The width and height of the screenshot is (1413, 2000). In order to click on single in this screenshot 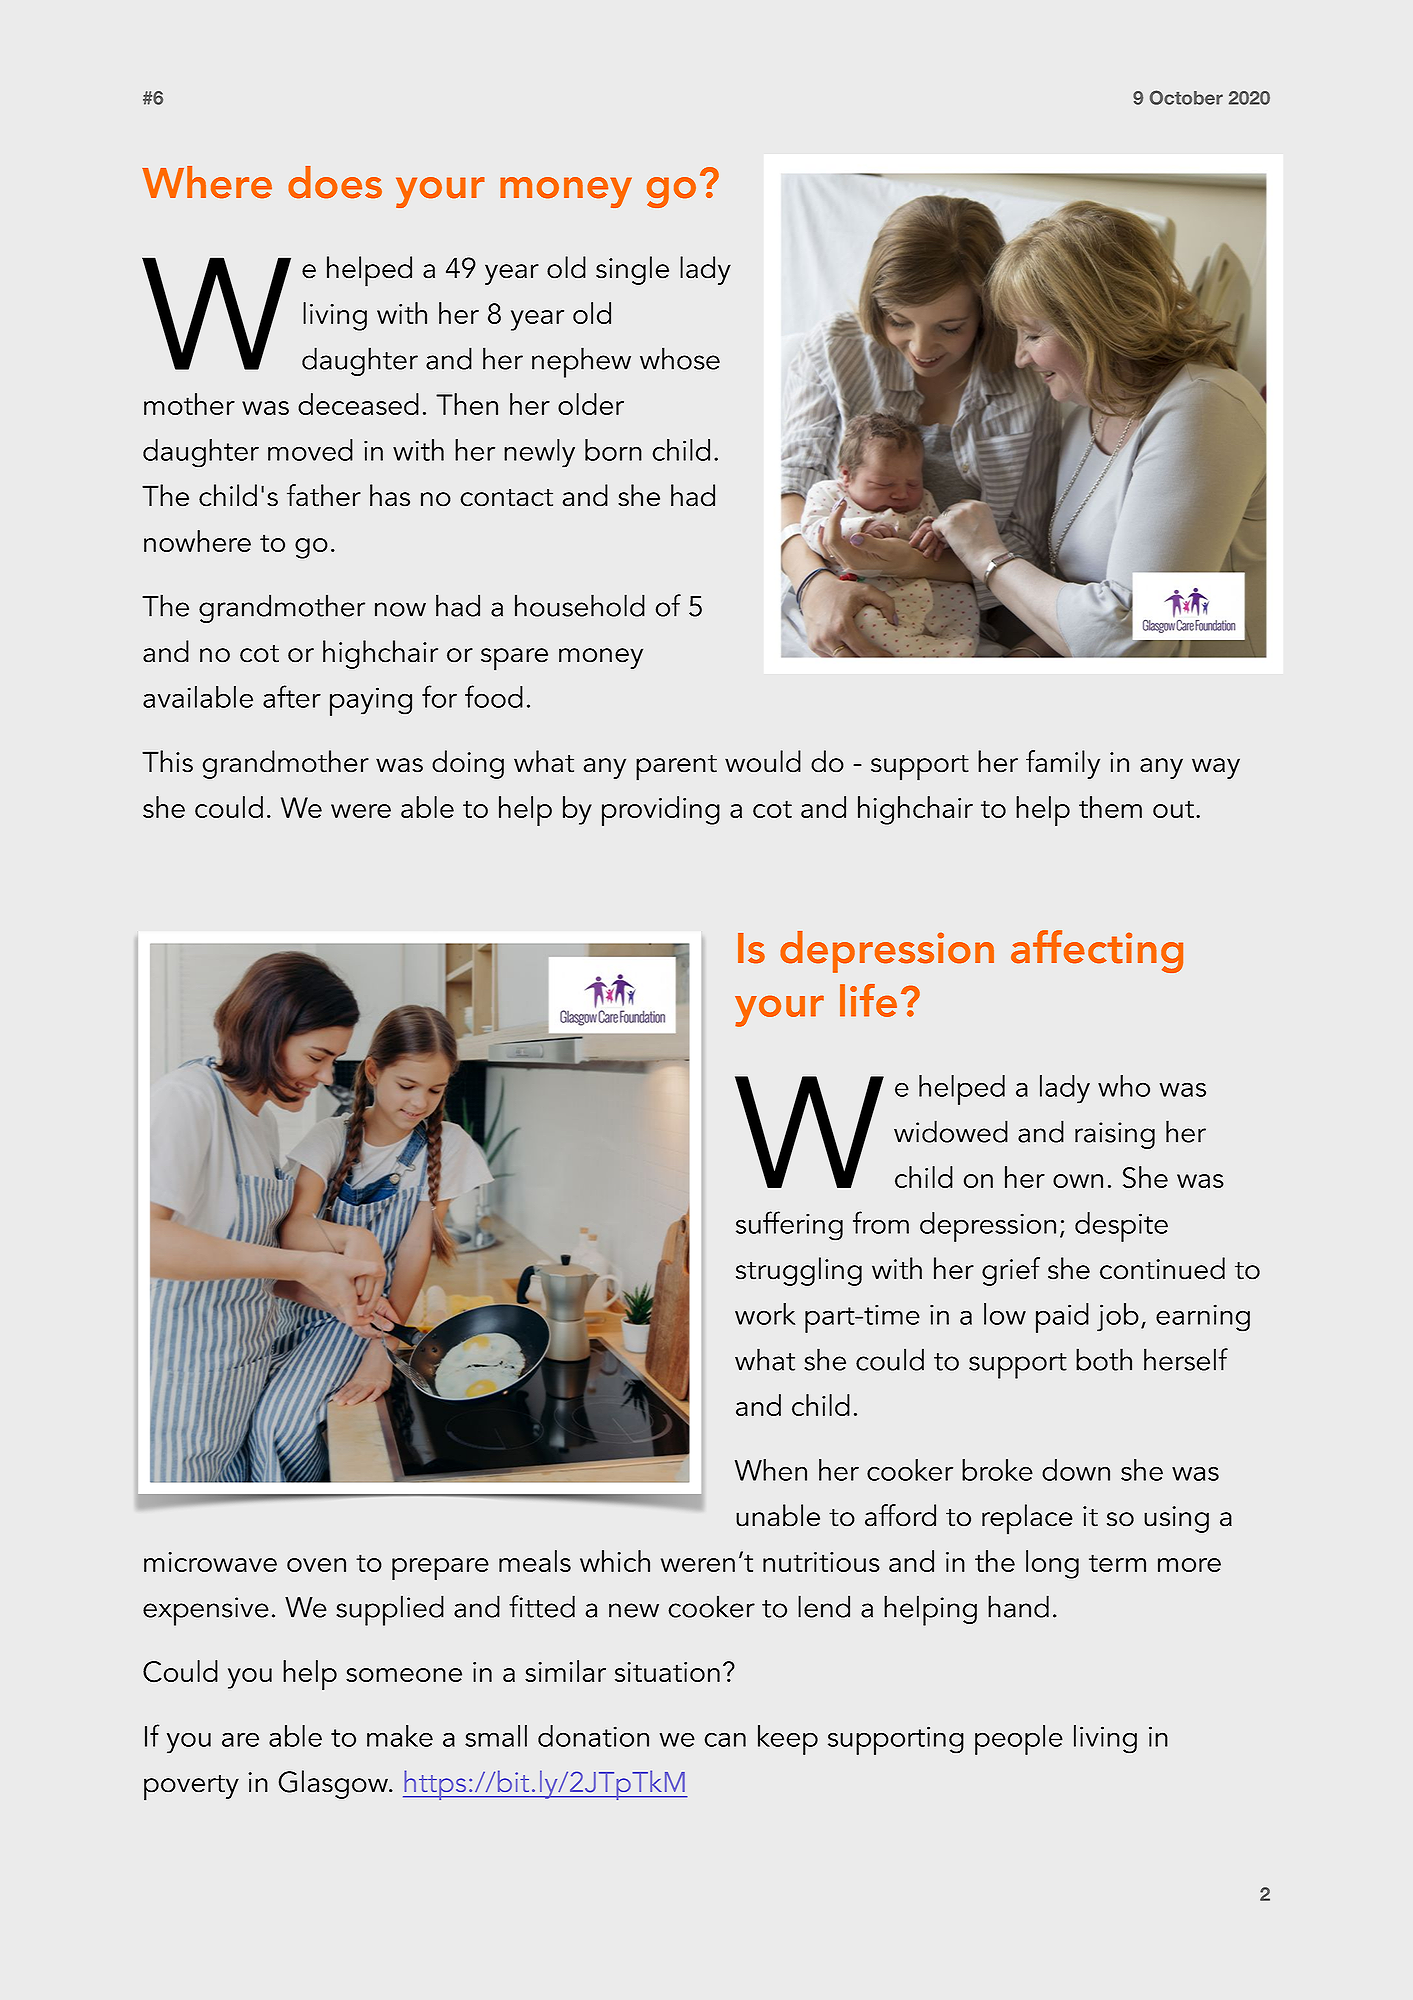, I will do `click(632, 270)`.
